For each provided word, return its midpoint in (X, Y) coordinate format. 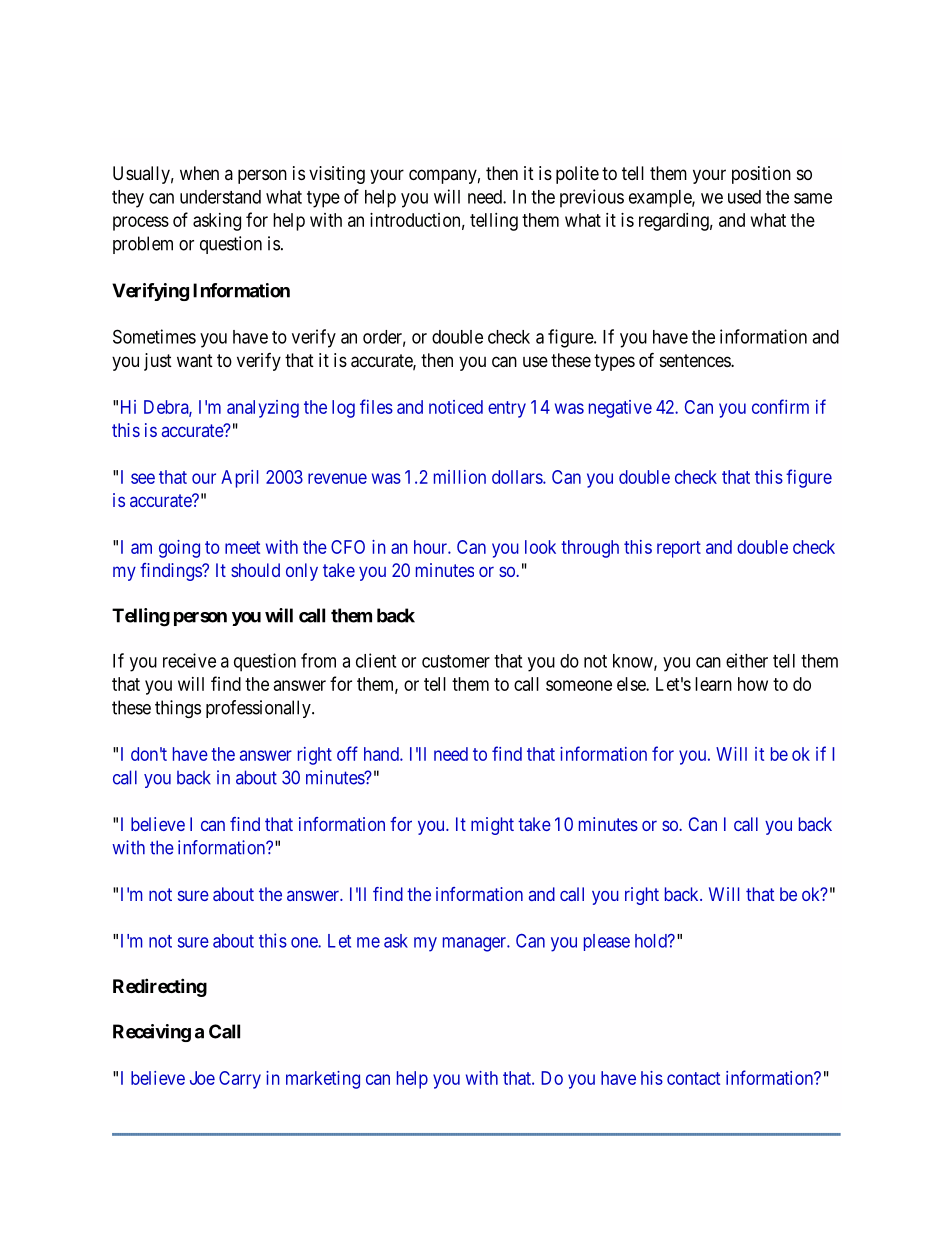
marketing (323, 1080)
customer (456, 661)
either (747, 660)
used (744, 197)
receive (189, 660)
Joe (202, 1078)
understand (220, 197)
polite (577, 175)
